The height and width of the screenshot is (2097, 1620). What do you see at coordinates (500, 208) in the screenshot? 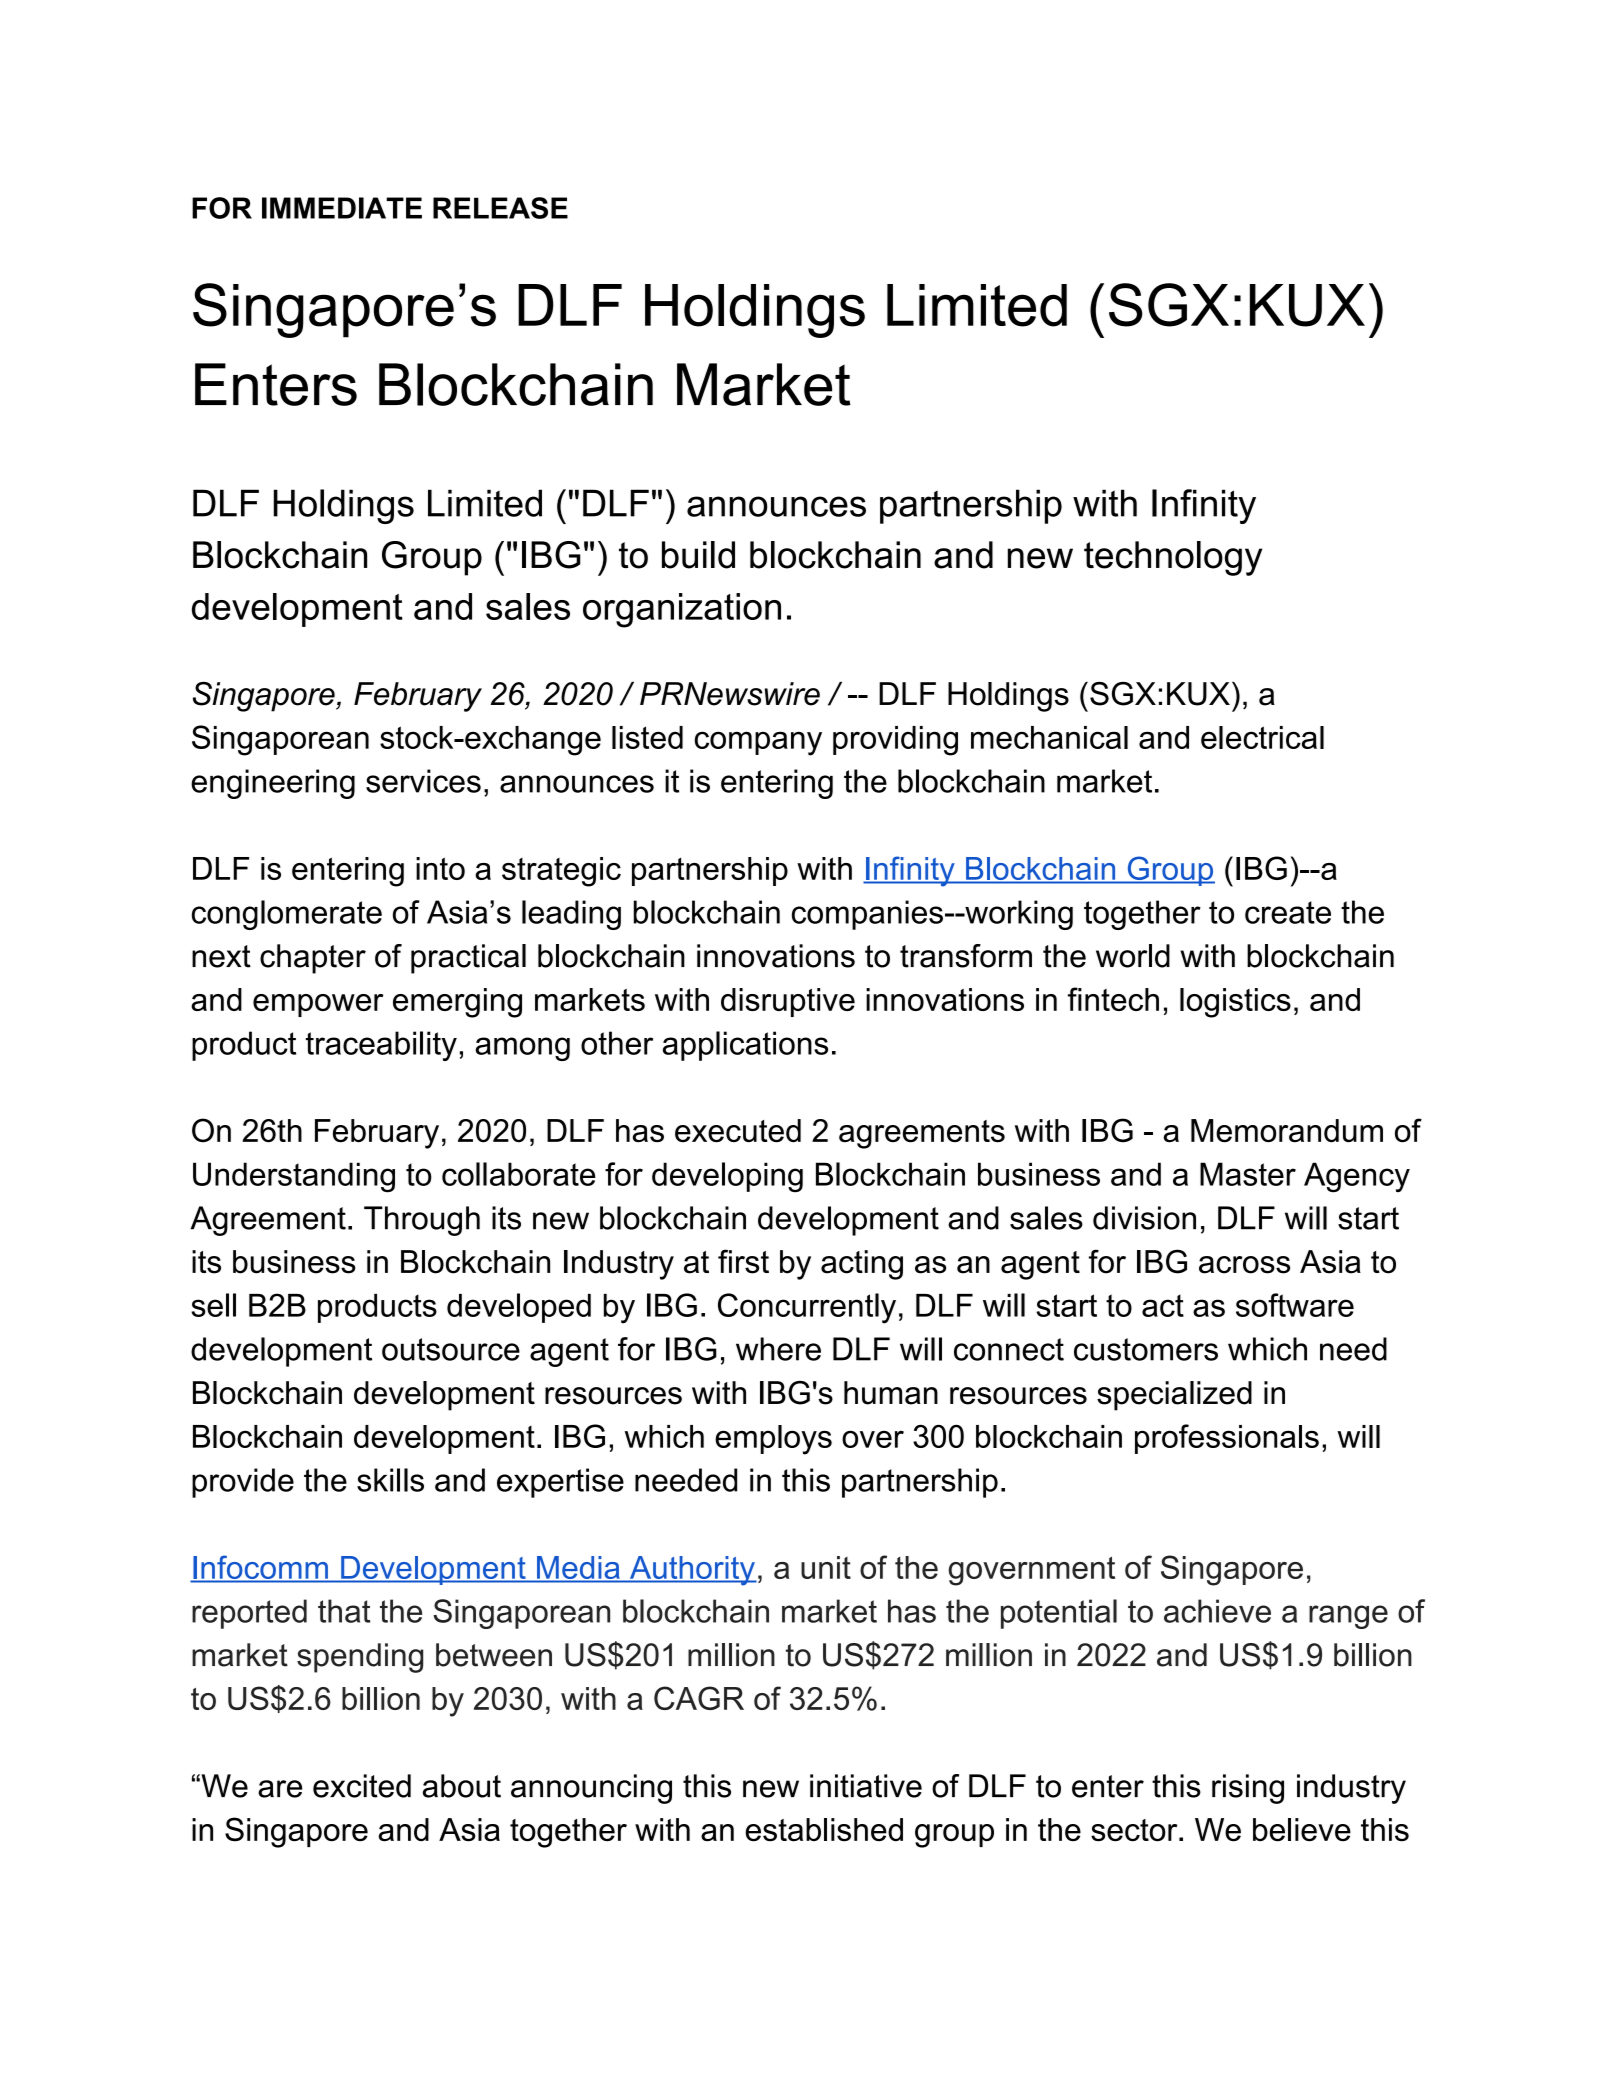
I see `RELEASE` at bounding box center [500, 208].
